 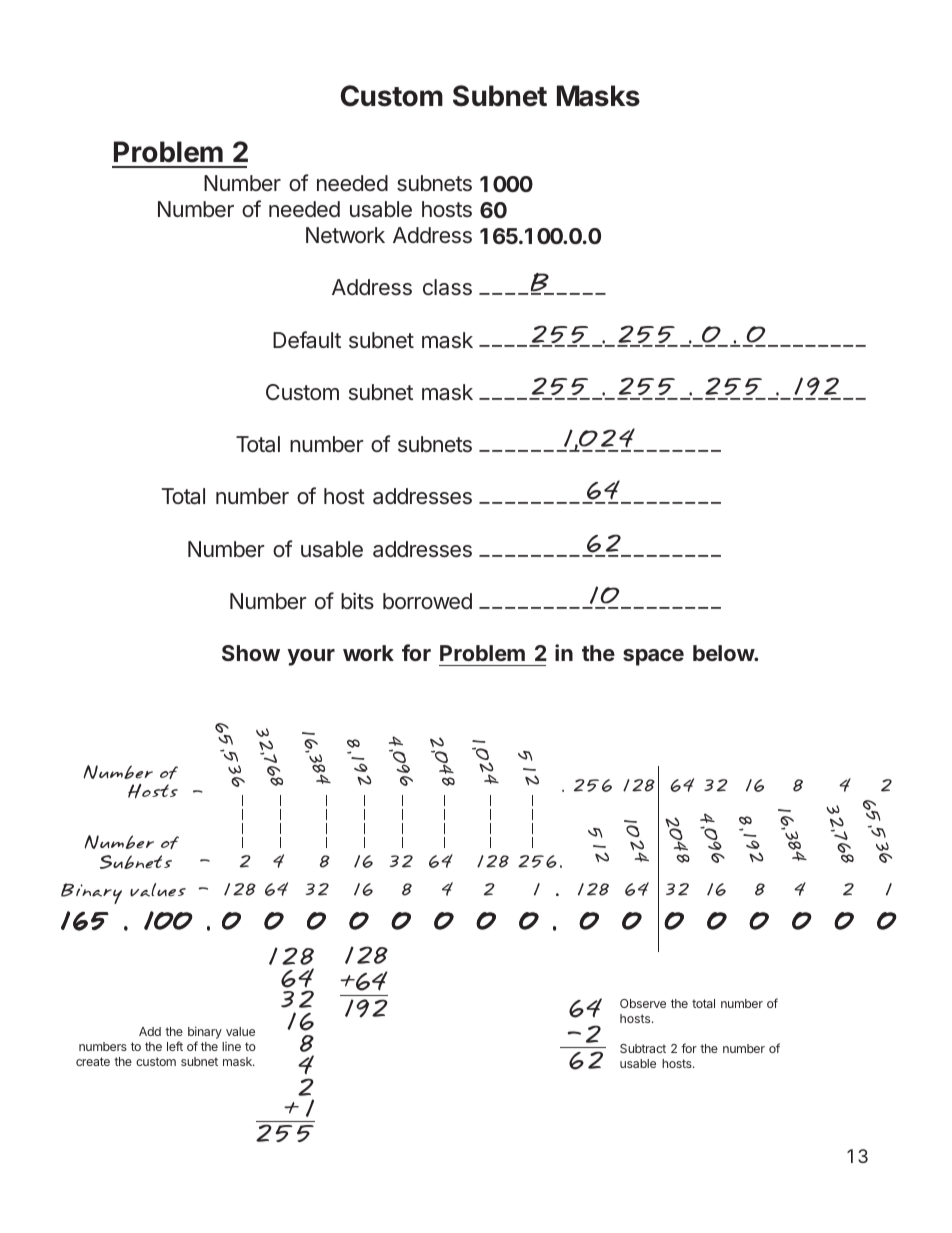 I want to click on line, so click(x=231, y=1046).
